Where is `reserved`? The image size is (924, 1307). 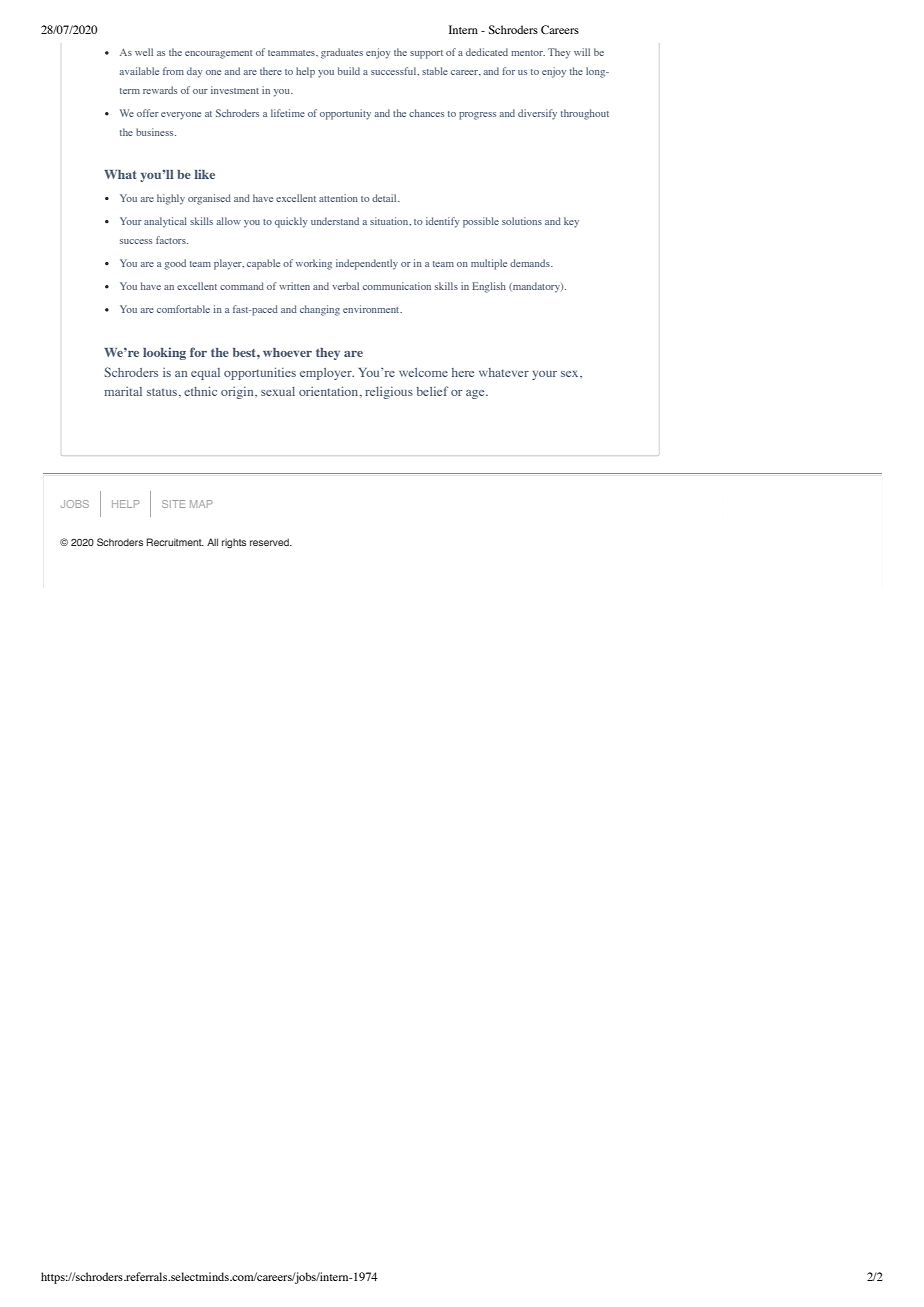 reserved is located at coordinates (270, 542).
